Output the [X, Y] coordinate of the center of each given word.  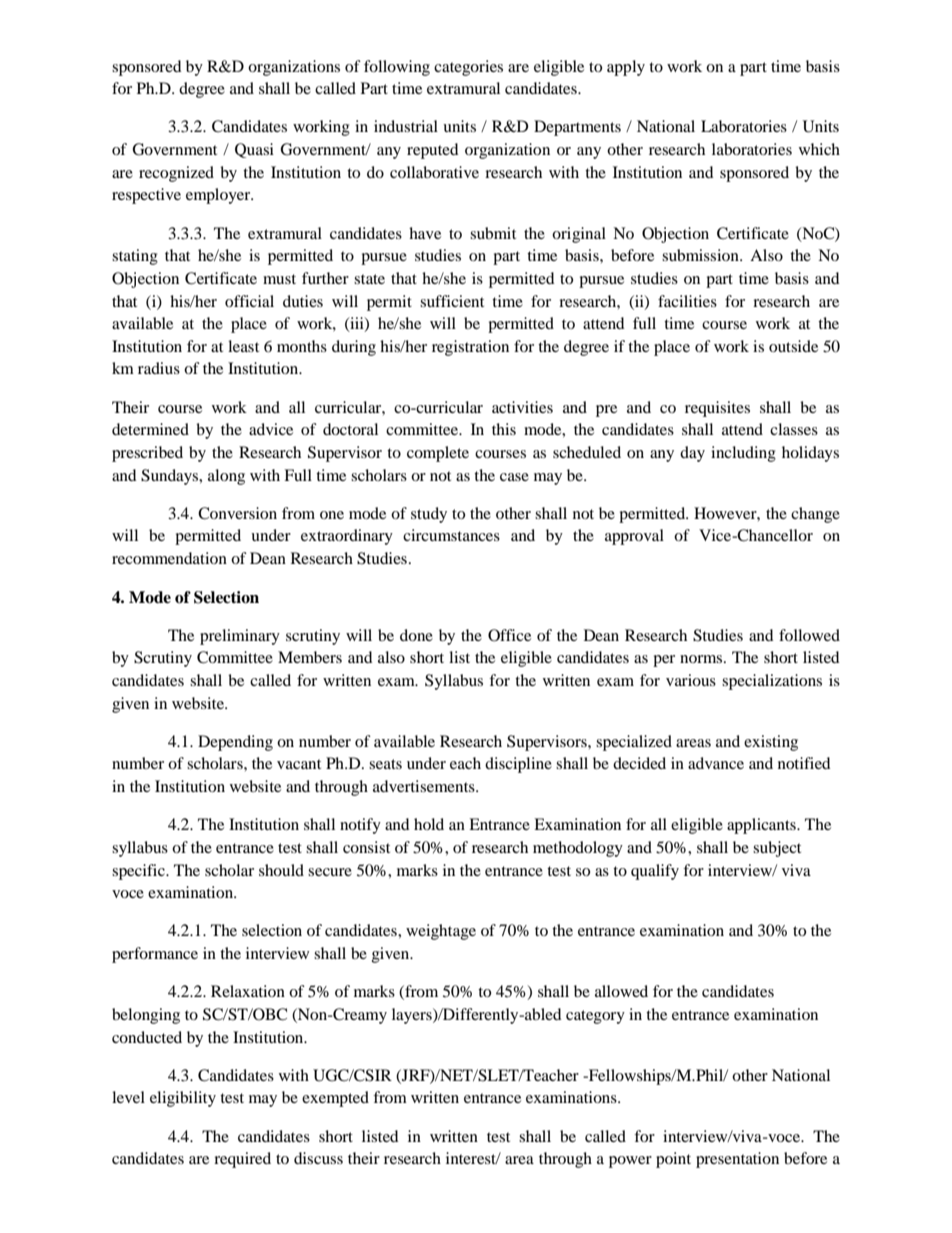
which [819, 149]
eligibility [183, 1099]
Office [509, 635]
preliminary [240, 637]
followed [809, 635]
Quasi [254, 150]
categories [468, 68]
